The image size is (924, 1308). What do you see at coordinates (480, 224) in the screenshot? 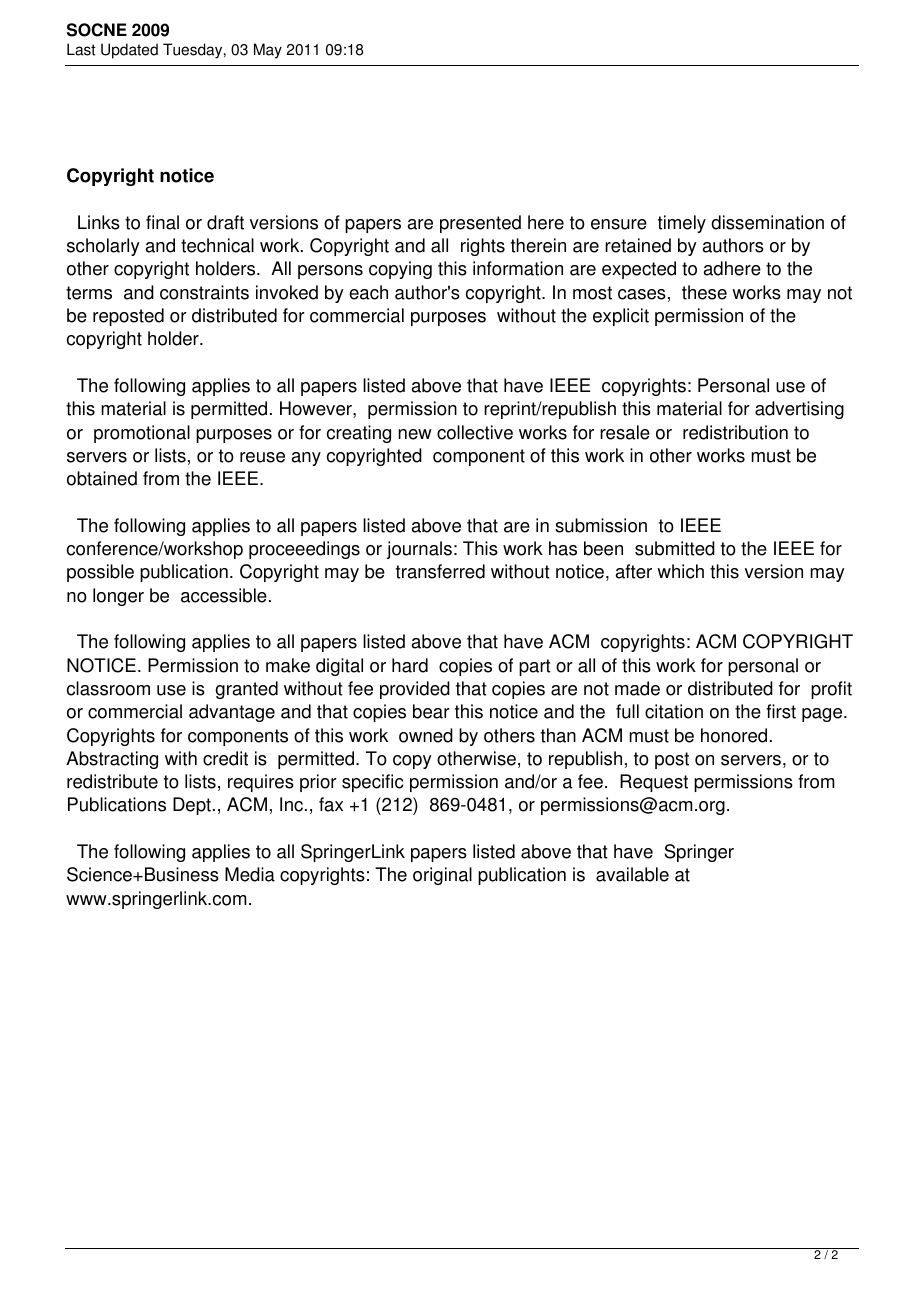
I see `presented` at bounding box center [480, 224].
